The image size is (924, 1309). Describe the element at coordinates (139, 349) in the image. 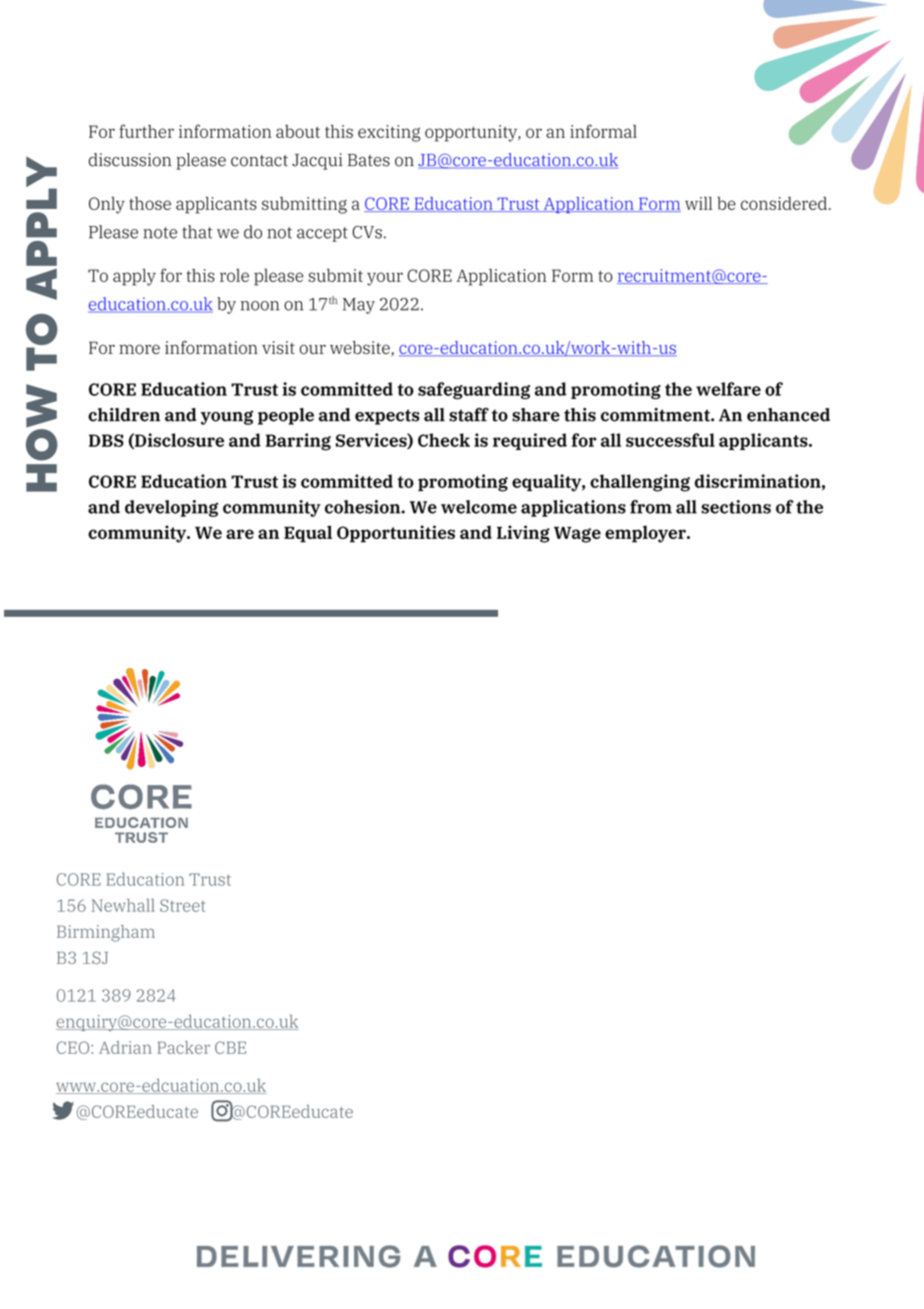

I see `more` at that location.
